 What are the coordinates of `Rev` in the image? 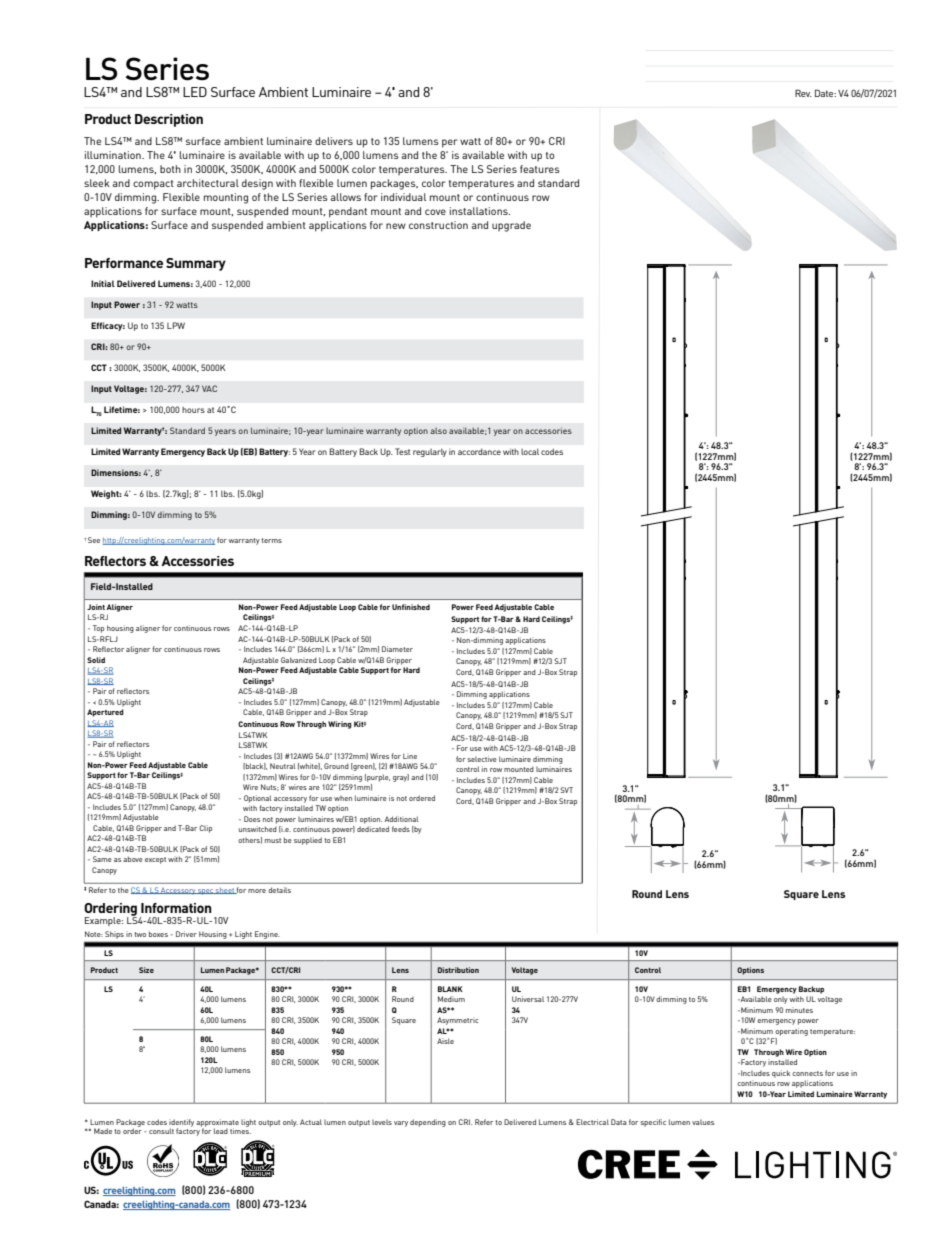 It's located at (803, 93).
